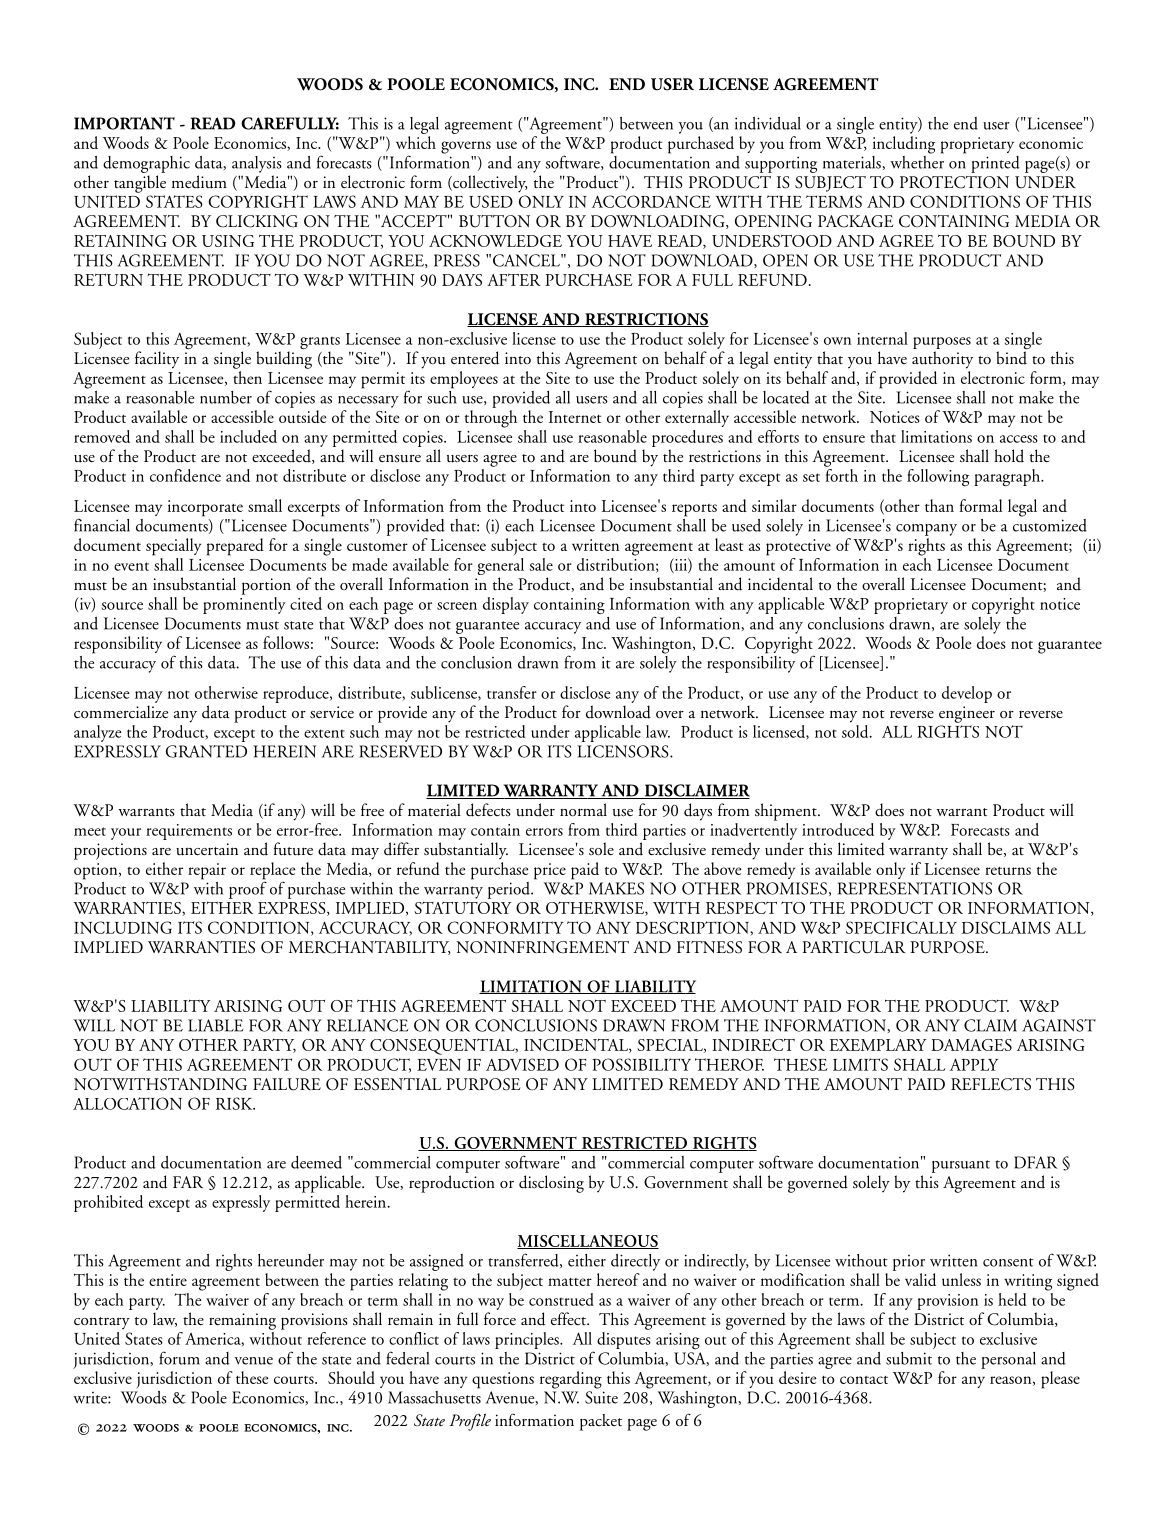  I want to click on submit, so click(909, 1358).
